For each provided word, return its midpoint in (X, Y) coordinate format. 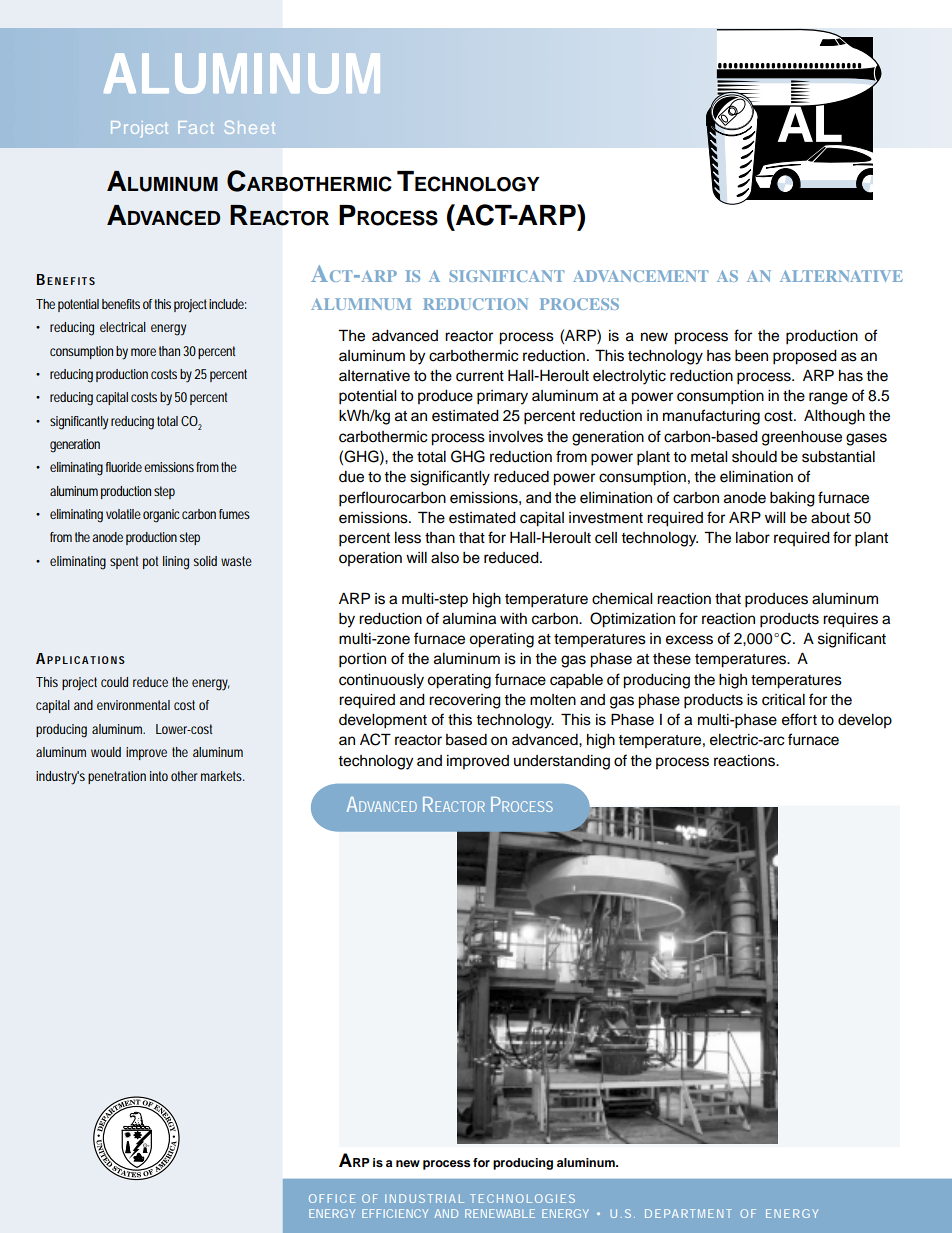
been (751, 356)
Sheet (250, 127)
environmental (133, 705)
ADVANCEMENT (640, 276)
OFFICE (332, 1198)
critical (783, 700)
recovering (465, 701)
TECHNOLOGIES (522, 1198)
